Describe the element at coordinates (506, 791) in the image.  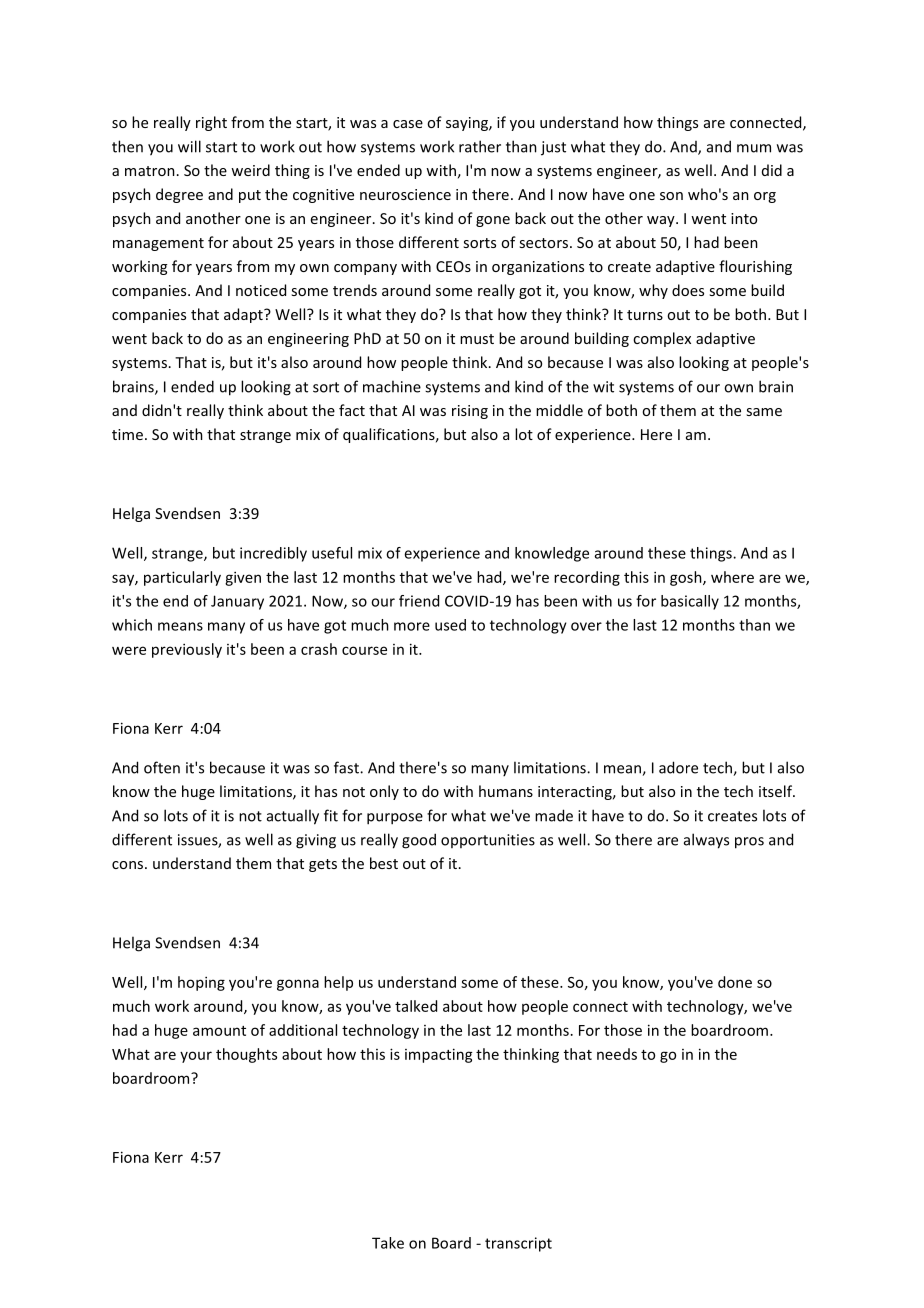
I see `humans` at that location.
